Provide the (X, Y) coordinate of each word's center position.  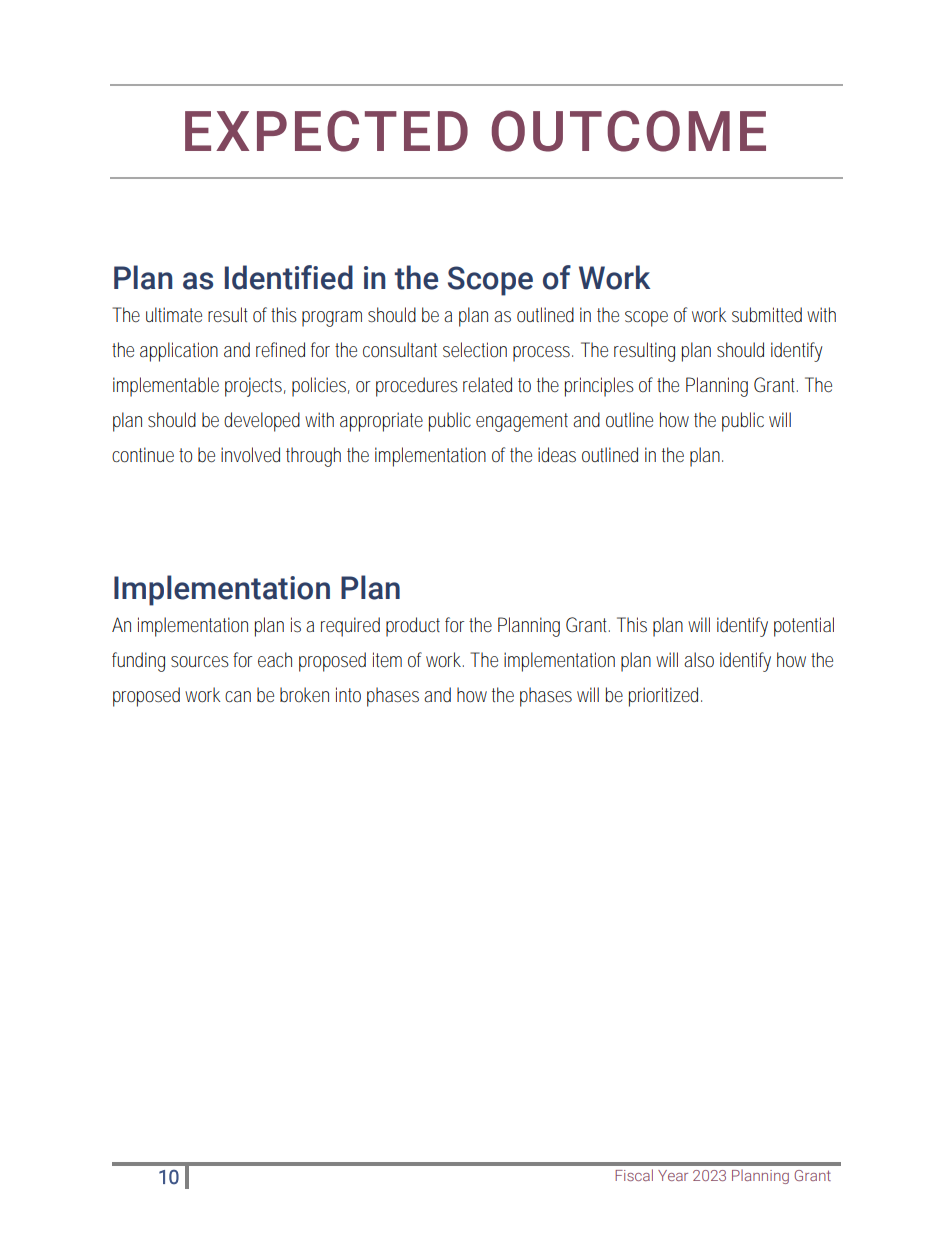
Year (673, 1175)
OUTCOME (629, 131)
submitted (767, 315)
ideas (557, 455)
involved (250, 455)
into (348, 694)
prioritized (665, 697)
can (238, 696)
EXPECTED (326, 131)
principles (599, 387)
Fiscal (634, 1175)
